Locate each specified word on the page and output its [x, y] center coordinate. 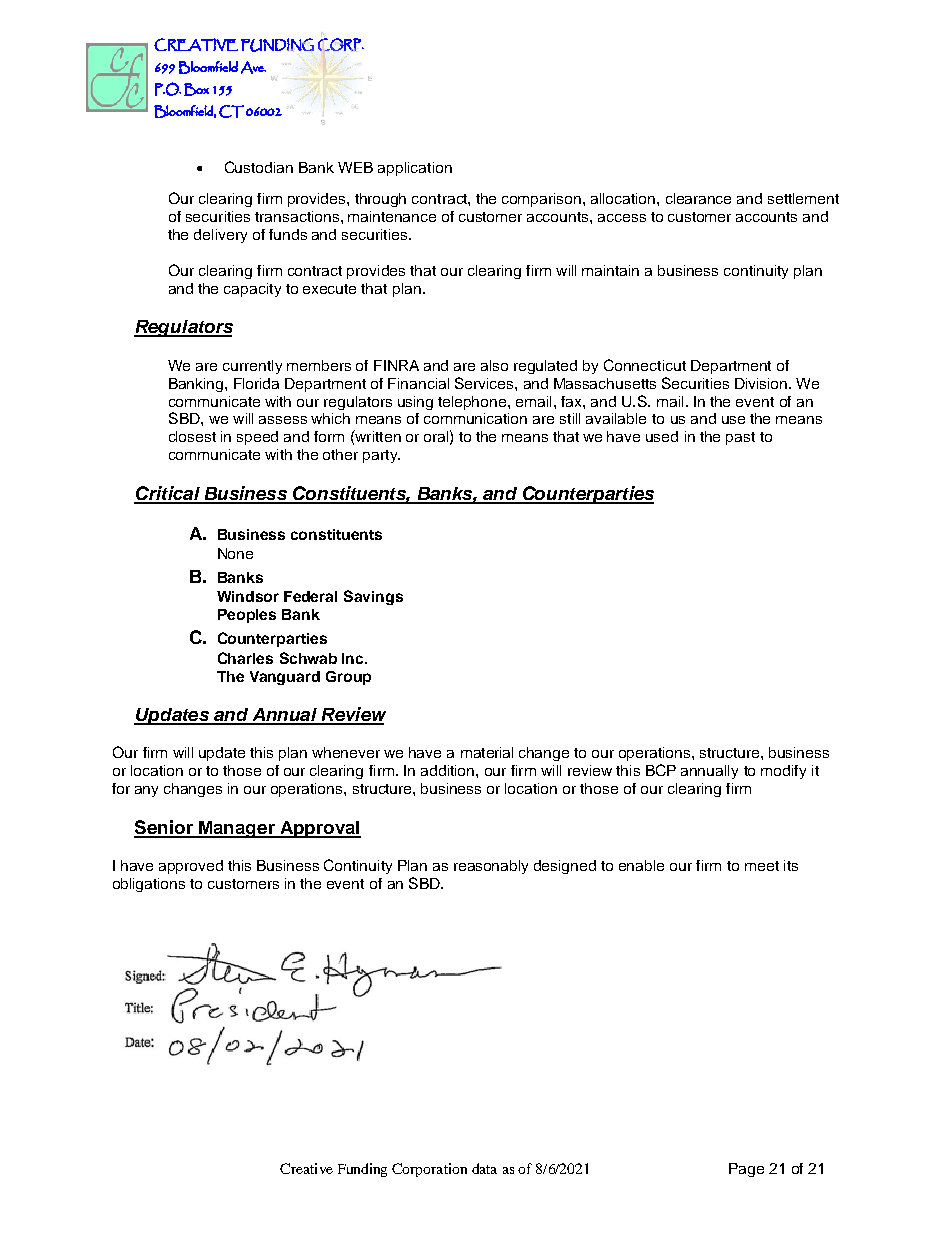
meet [762, 866]
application [415, 169]
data [484, 1168]
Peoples [247, 616]
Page [746, 1170]
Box [196, 89]
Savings [373, 597]
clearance [698, 198]
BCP [661, 770]
